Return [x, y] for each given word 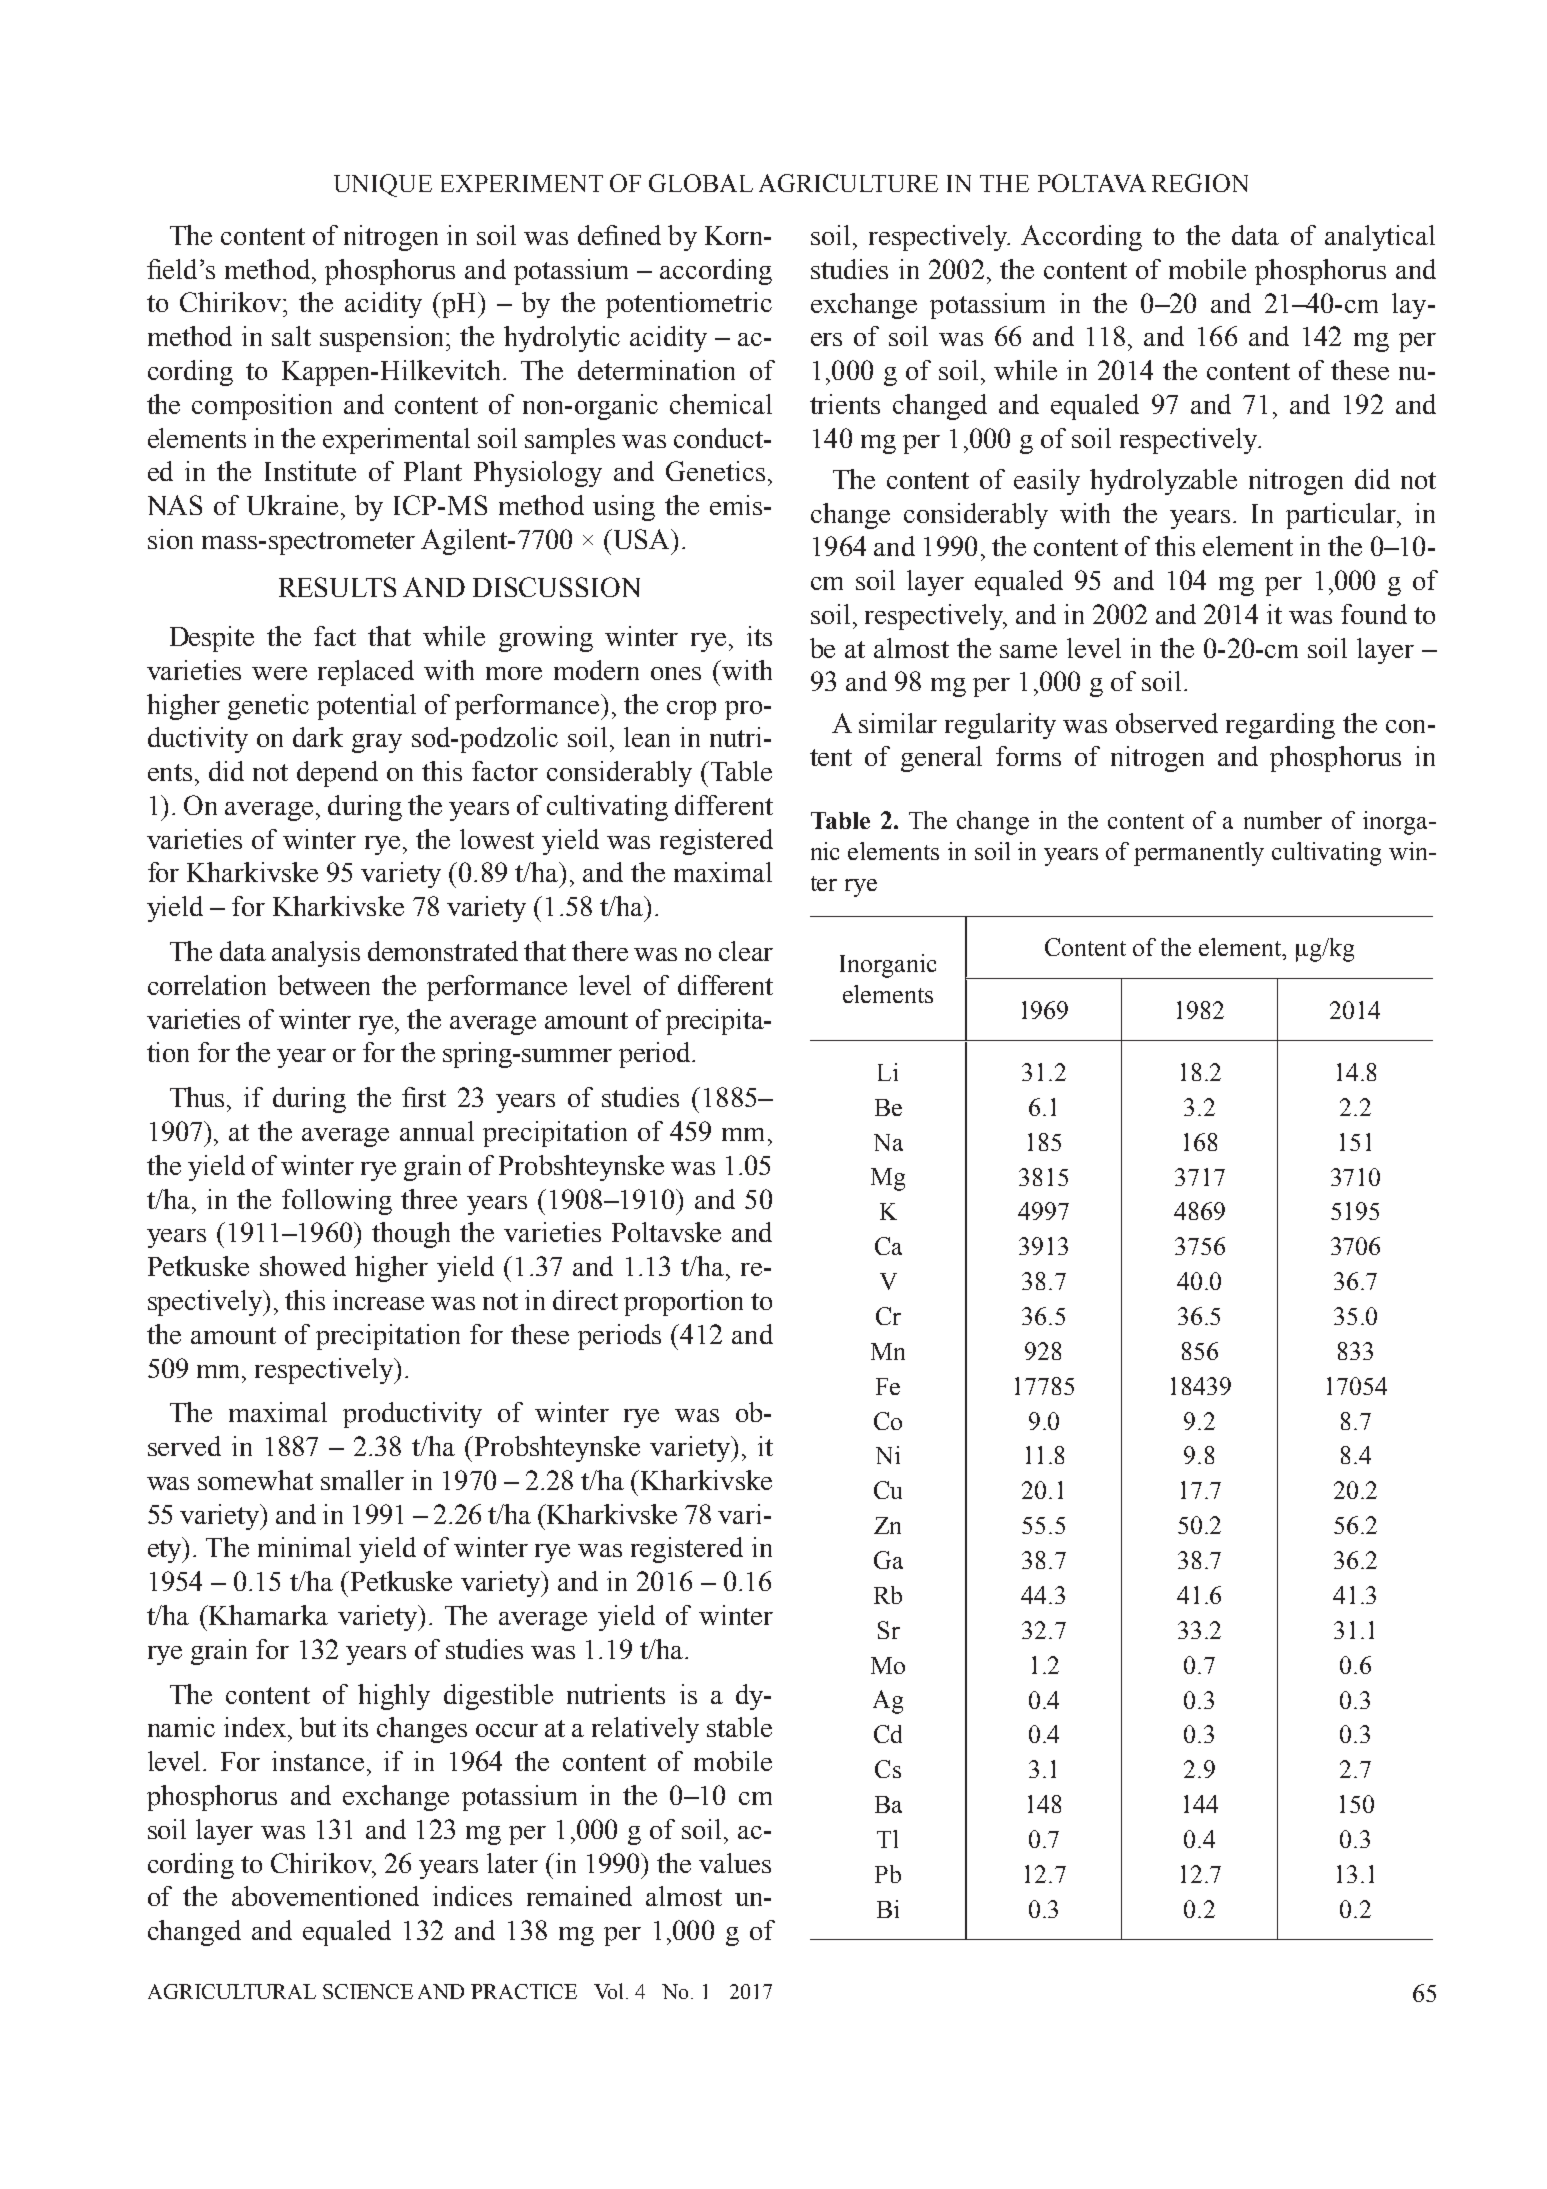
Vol [610, 1991]
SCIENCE [368, 1991]
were [279, 673]
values [735, 1863]
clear [746, 951]
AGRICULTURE [848, 183]
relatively [645, 1730]
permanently [1199, 854]
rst [431, 1098]
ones [676, 673]
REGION [1200, 183]
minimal [304, 1547]
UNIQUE [383, 185]
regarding [1280, 726]
